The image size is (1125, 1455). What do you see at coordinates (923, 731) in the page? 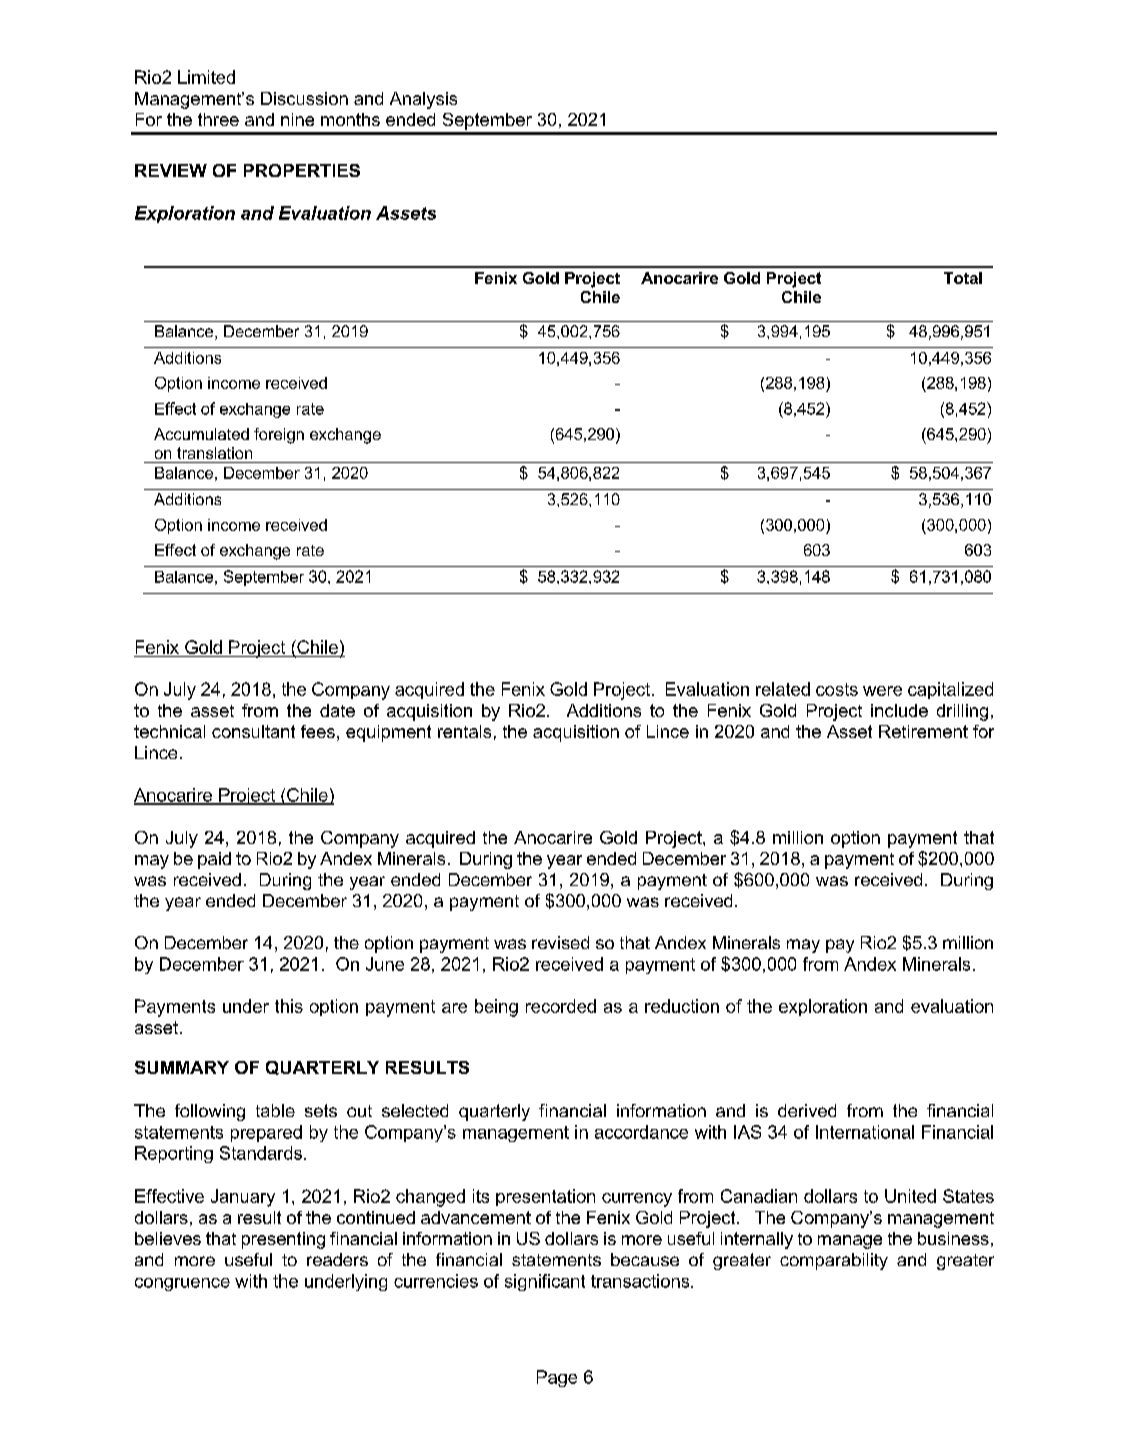
I see `Retirement` at bounding box center [923, 731].
